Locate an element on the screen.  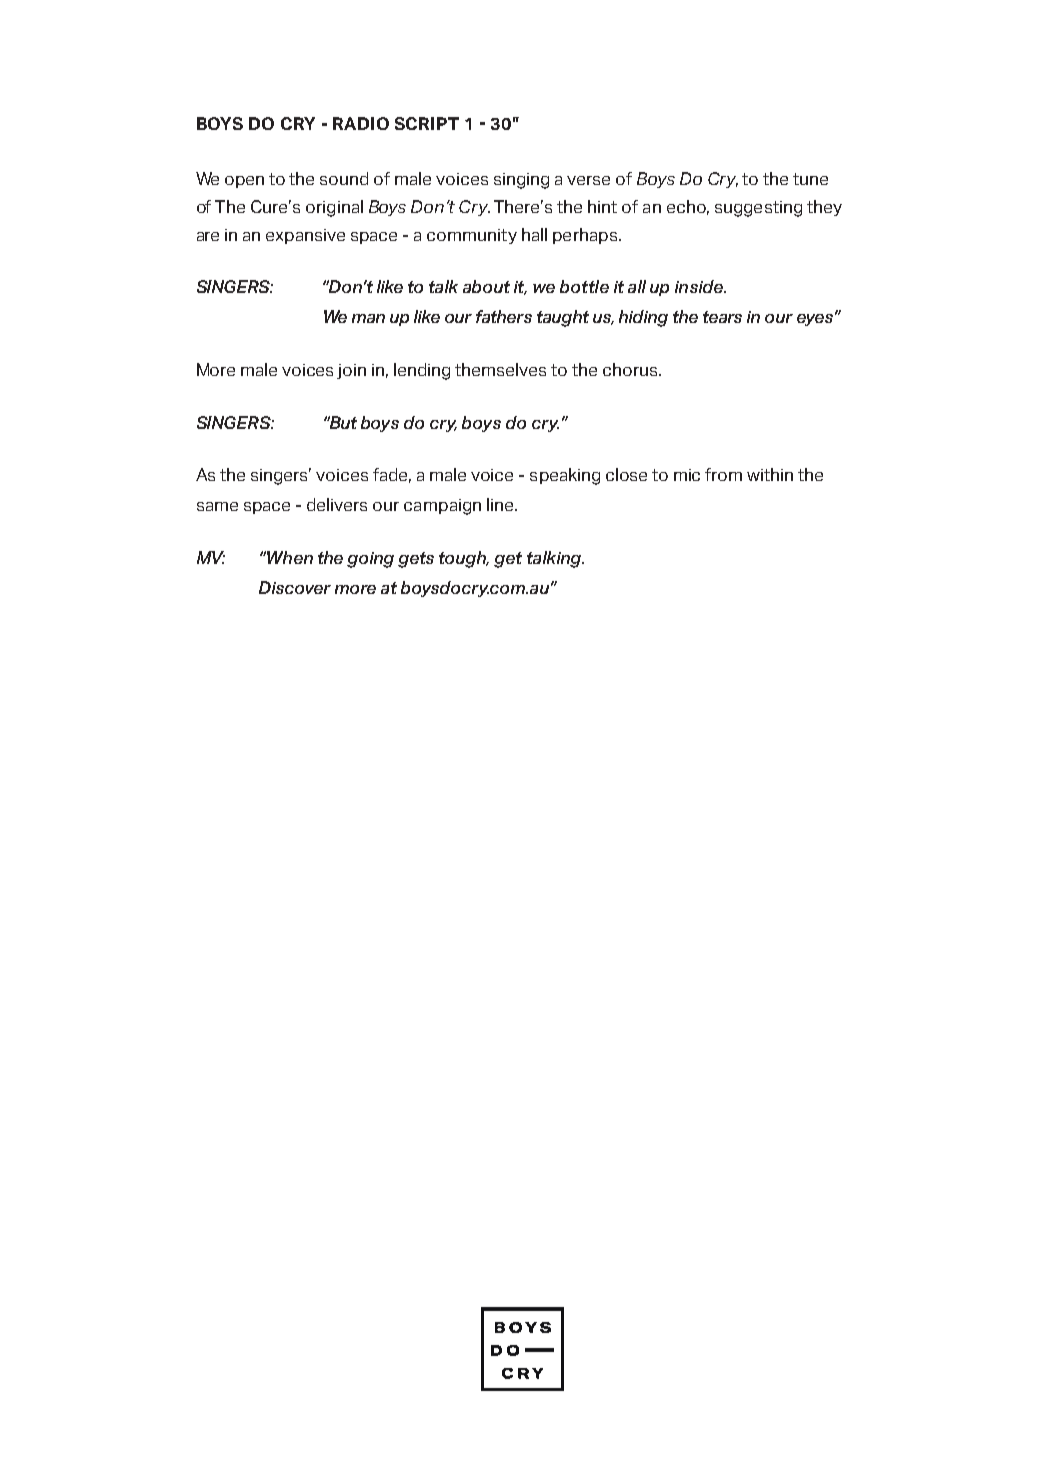
tune is located at coordinates (810, 179).
